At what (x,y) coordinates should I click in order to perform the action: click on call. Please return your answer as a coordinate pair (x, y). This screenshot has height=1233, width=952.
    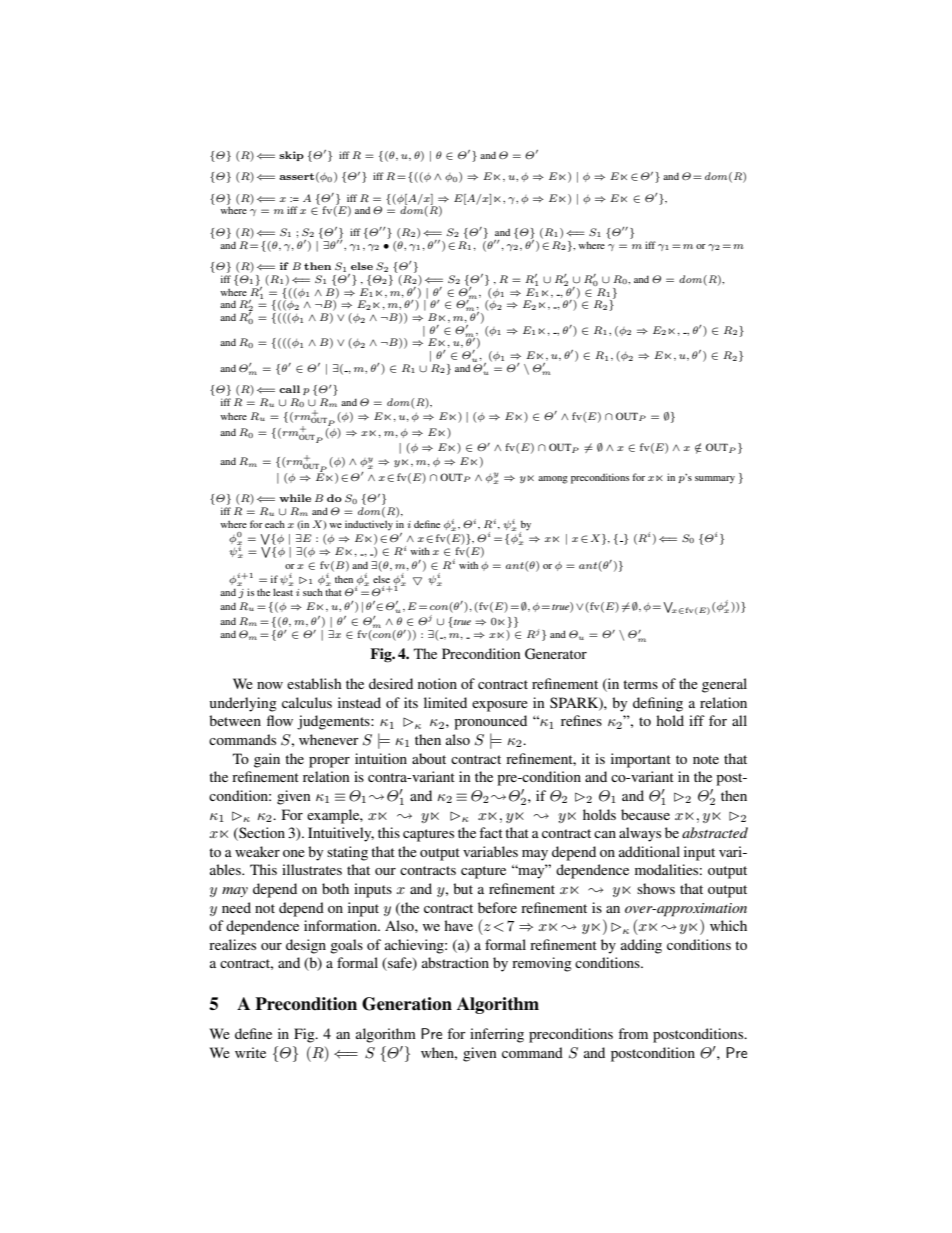
    Looking at the image, I should click on (289, 389).
